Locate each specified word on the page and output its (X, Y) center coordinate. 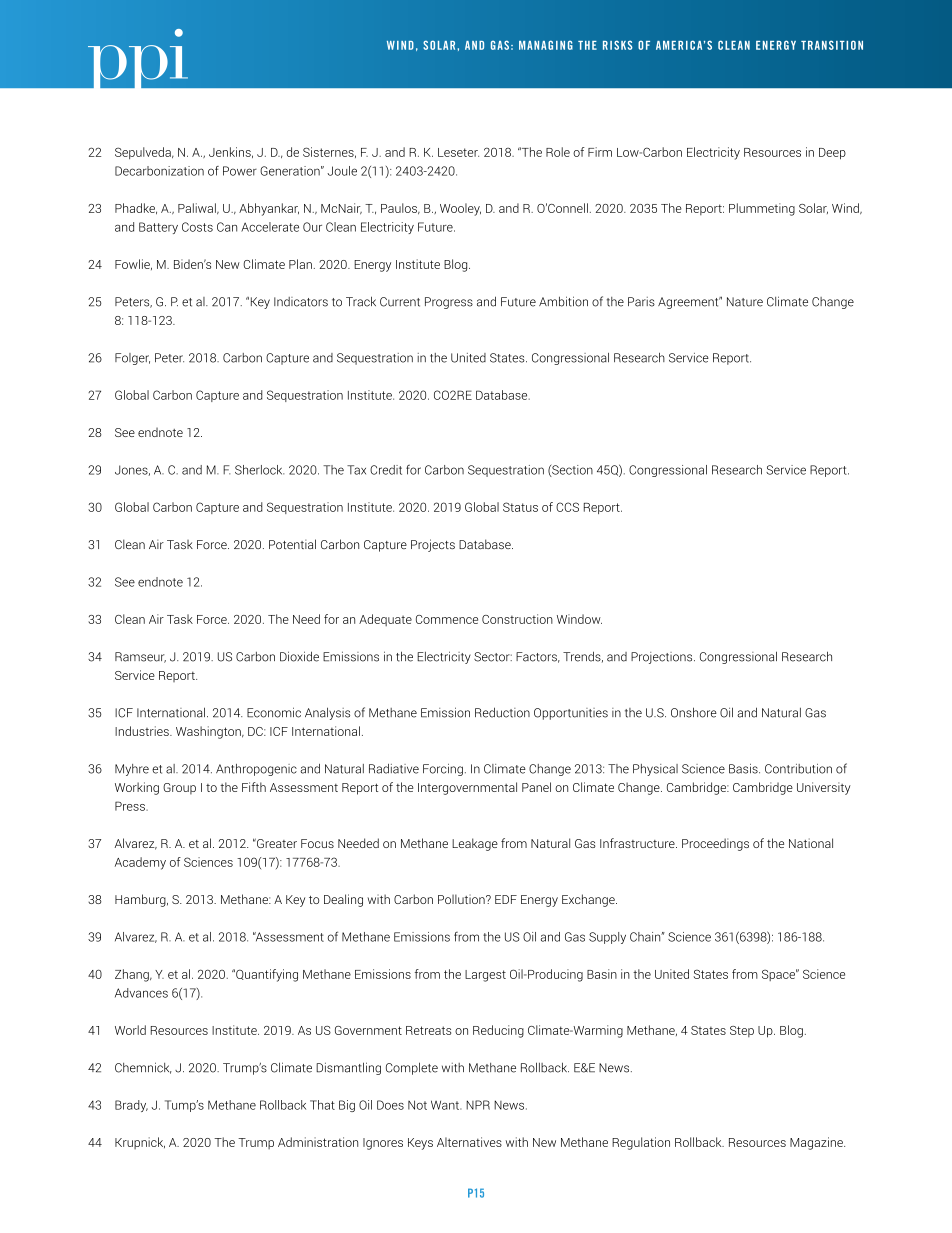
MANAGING (546, 45)
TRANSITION (832, 45)
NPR (478, 1105)
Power (240, 171)
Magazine (817, 1143)
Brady (131, 1106)
